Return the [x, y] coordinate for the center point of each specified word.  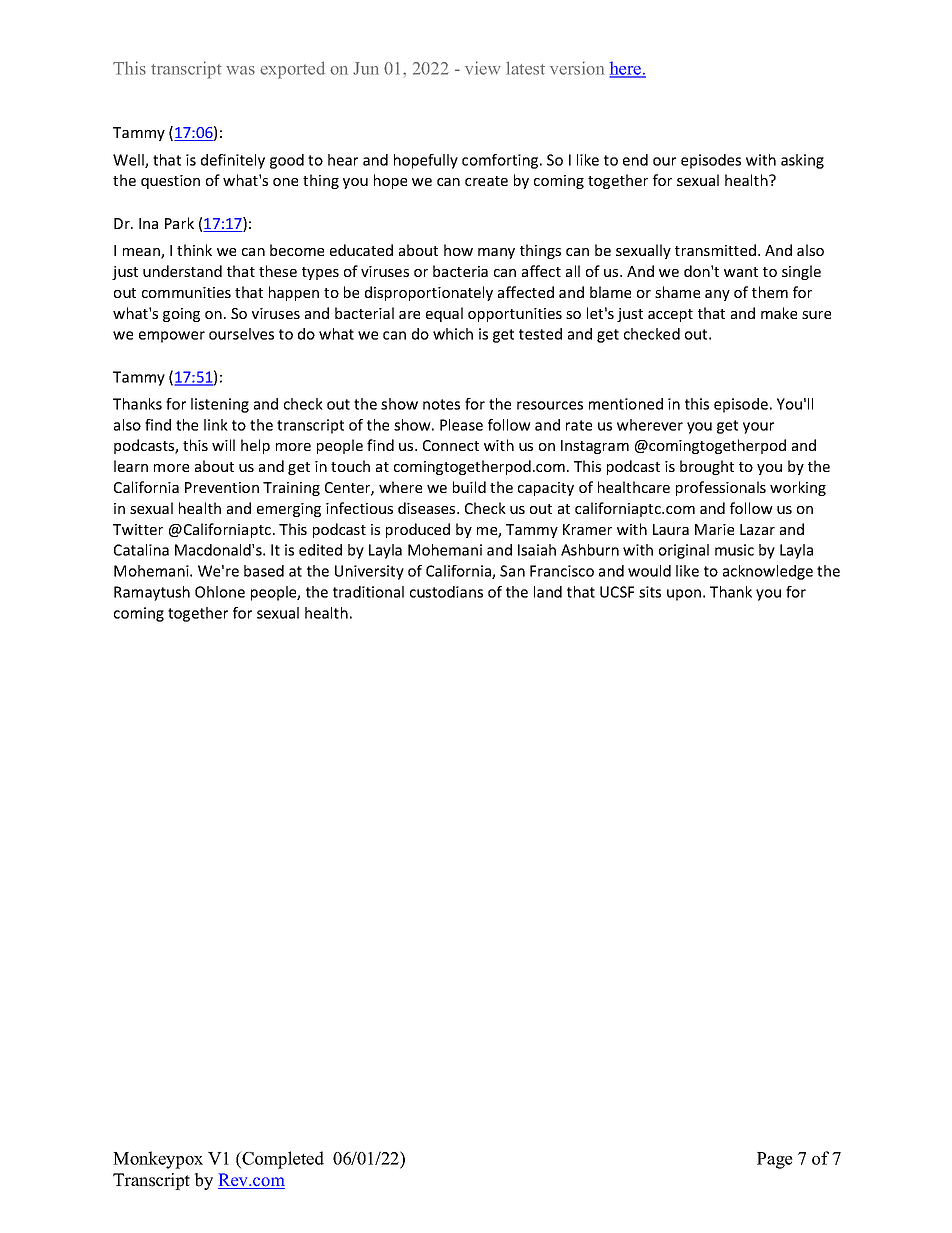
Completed [282, 1160]
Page [775, 1160]
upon [684, 595]
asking [802, 161]
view [483, 68]
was [240, 70]
